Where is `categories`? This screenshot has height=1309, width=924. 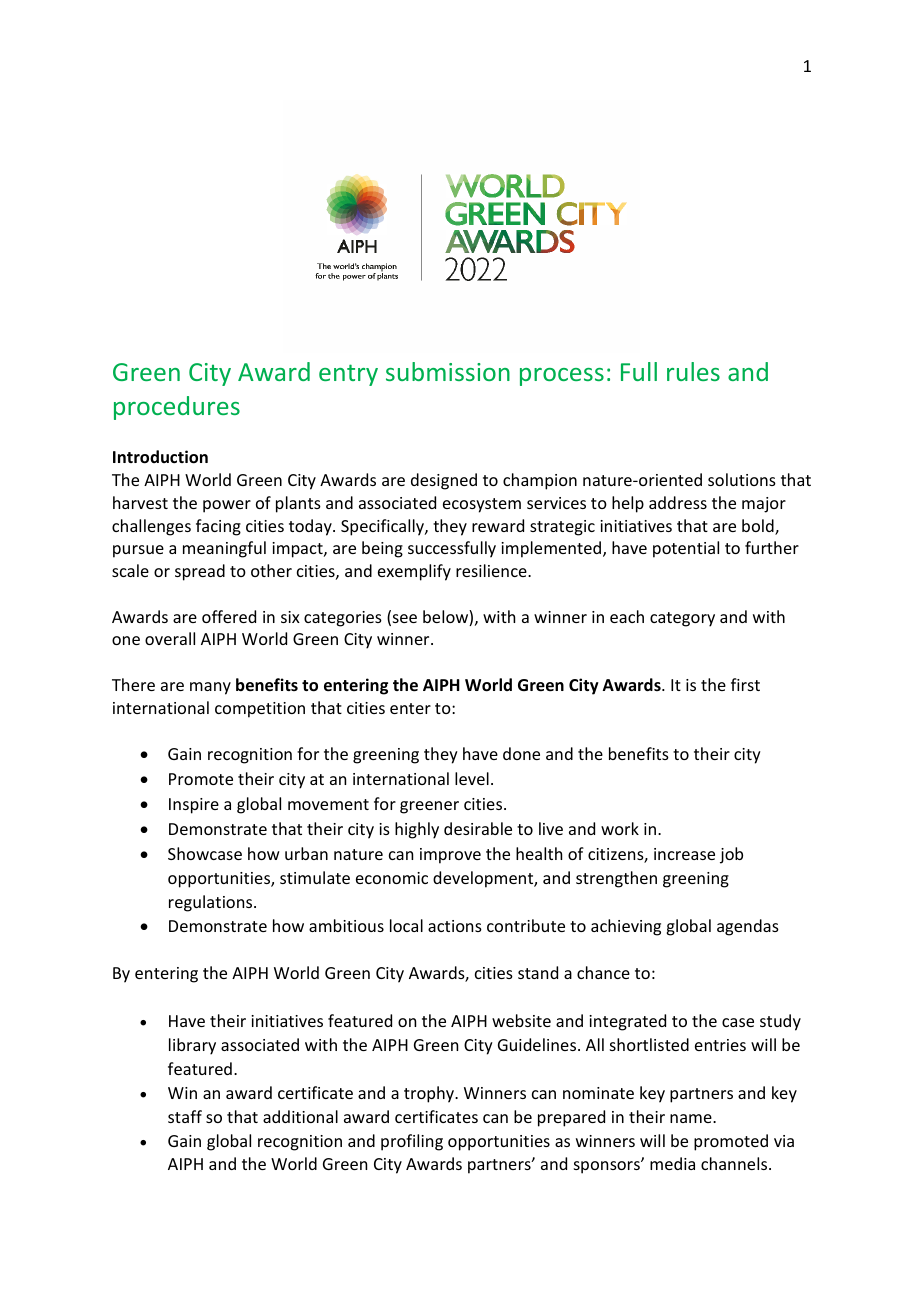
categories is located at coordinates (343, 619).
